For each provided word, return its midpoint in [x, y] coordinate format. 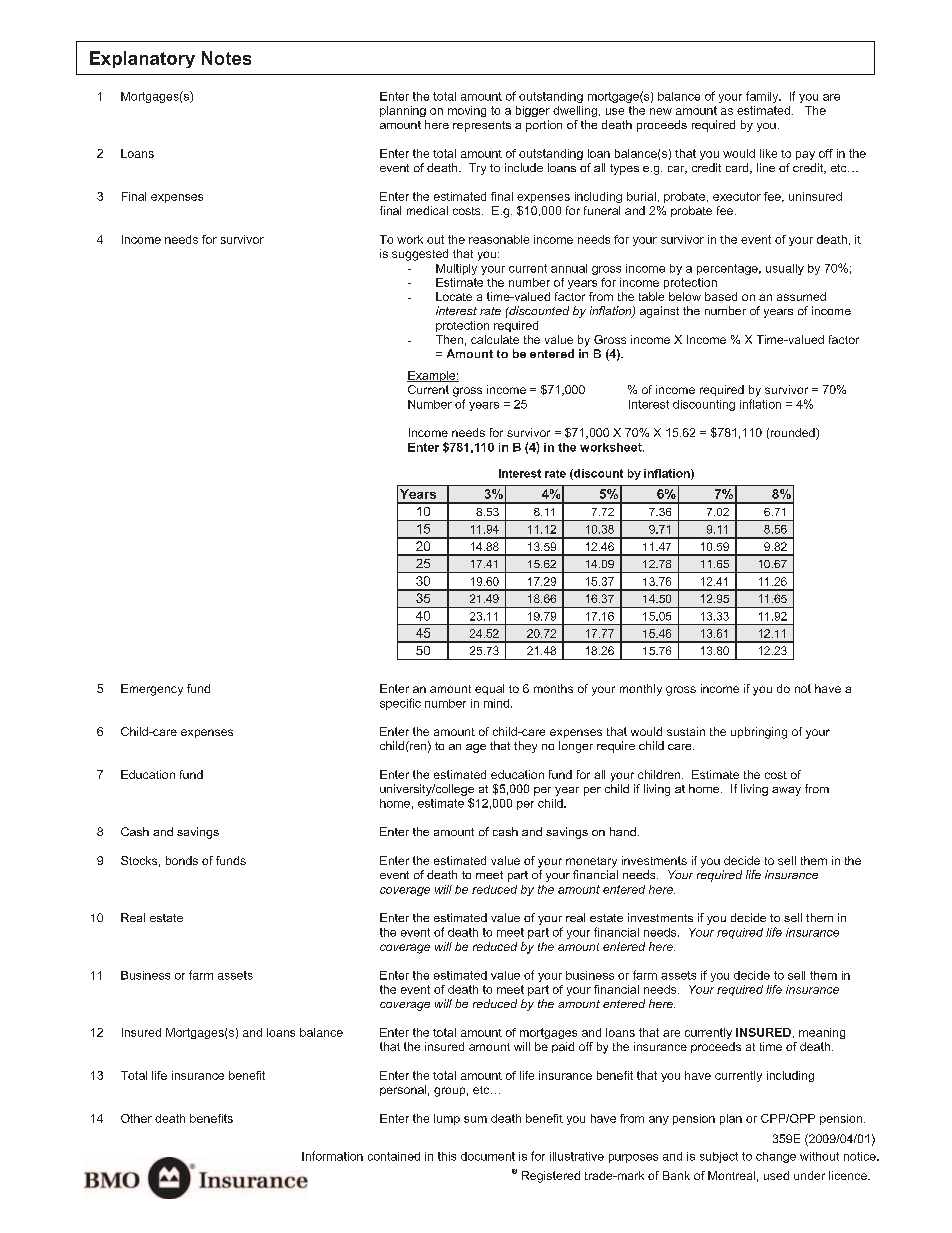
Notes [226, 58]
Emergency [152, 690]
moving [467, 111]
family [763, 97]
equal [489, 689]
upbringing [759, 733]
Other [136, 1118]
